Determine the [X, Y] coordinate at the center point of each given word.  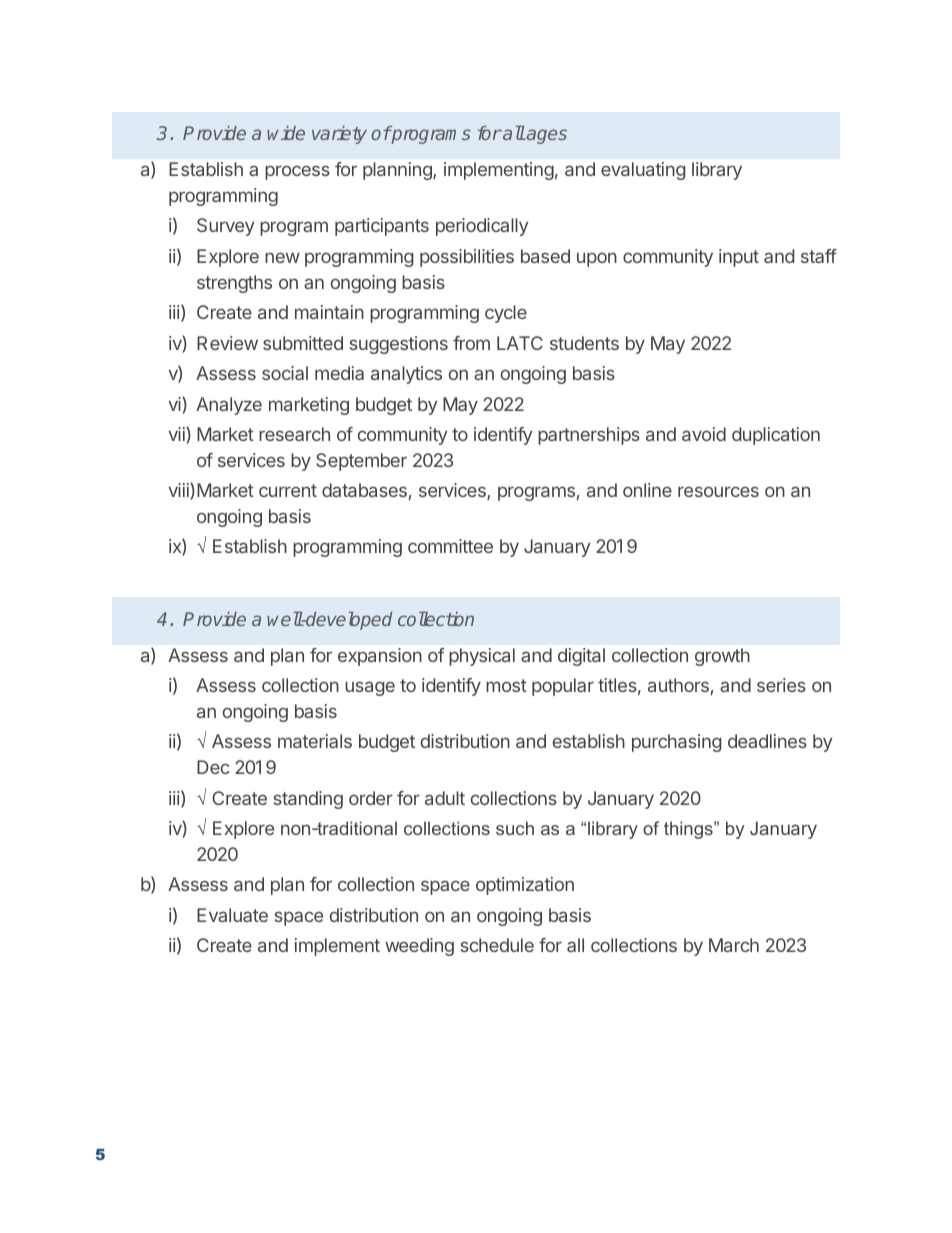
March [734, 945]
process [297, 172]
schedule [497, 945]
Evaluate [232, 915]
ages [546, 136]
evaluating [643, 171]
